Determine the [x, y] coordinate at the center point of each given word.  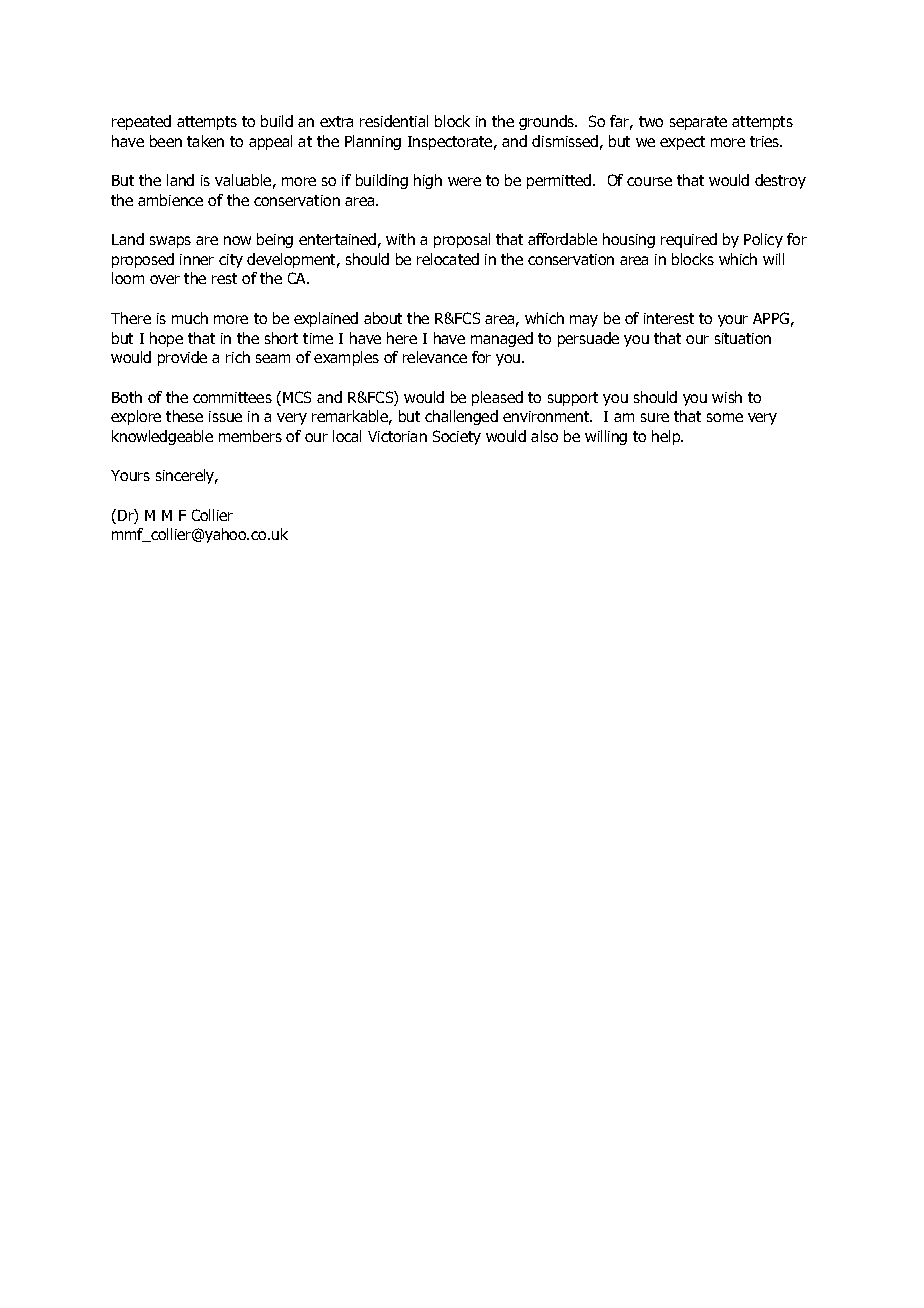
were [464, 181]
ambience [170, 200]
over [165, 279]
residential [394, 121]
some [725, 417]
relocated [448, 259]
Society [457, 437]
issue [225, 416]
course [649, 181]
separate [698, 123]
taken [205, 141]
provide [182, 358]
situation [743, 338]
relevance [435, 357]
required [689, 240]
